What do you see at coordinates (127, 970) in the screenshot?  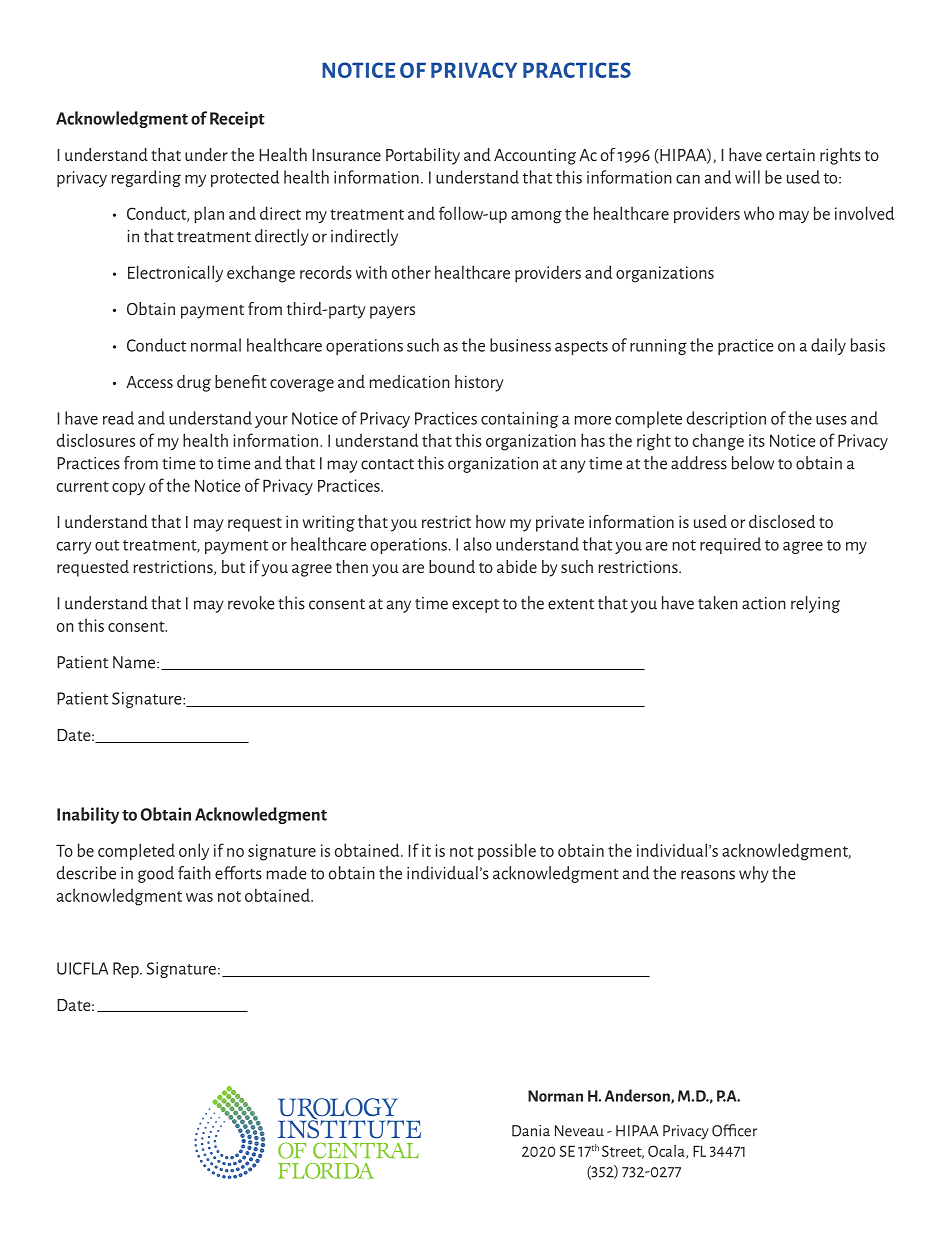 I see `Rep` at bounding box center [127, 970].
